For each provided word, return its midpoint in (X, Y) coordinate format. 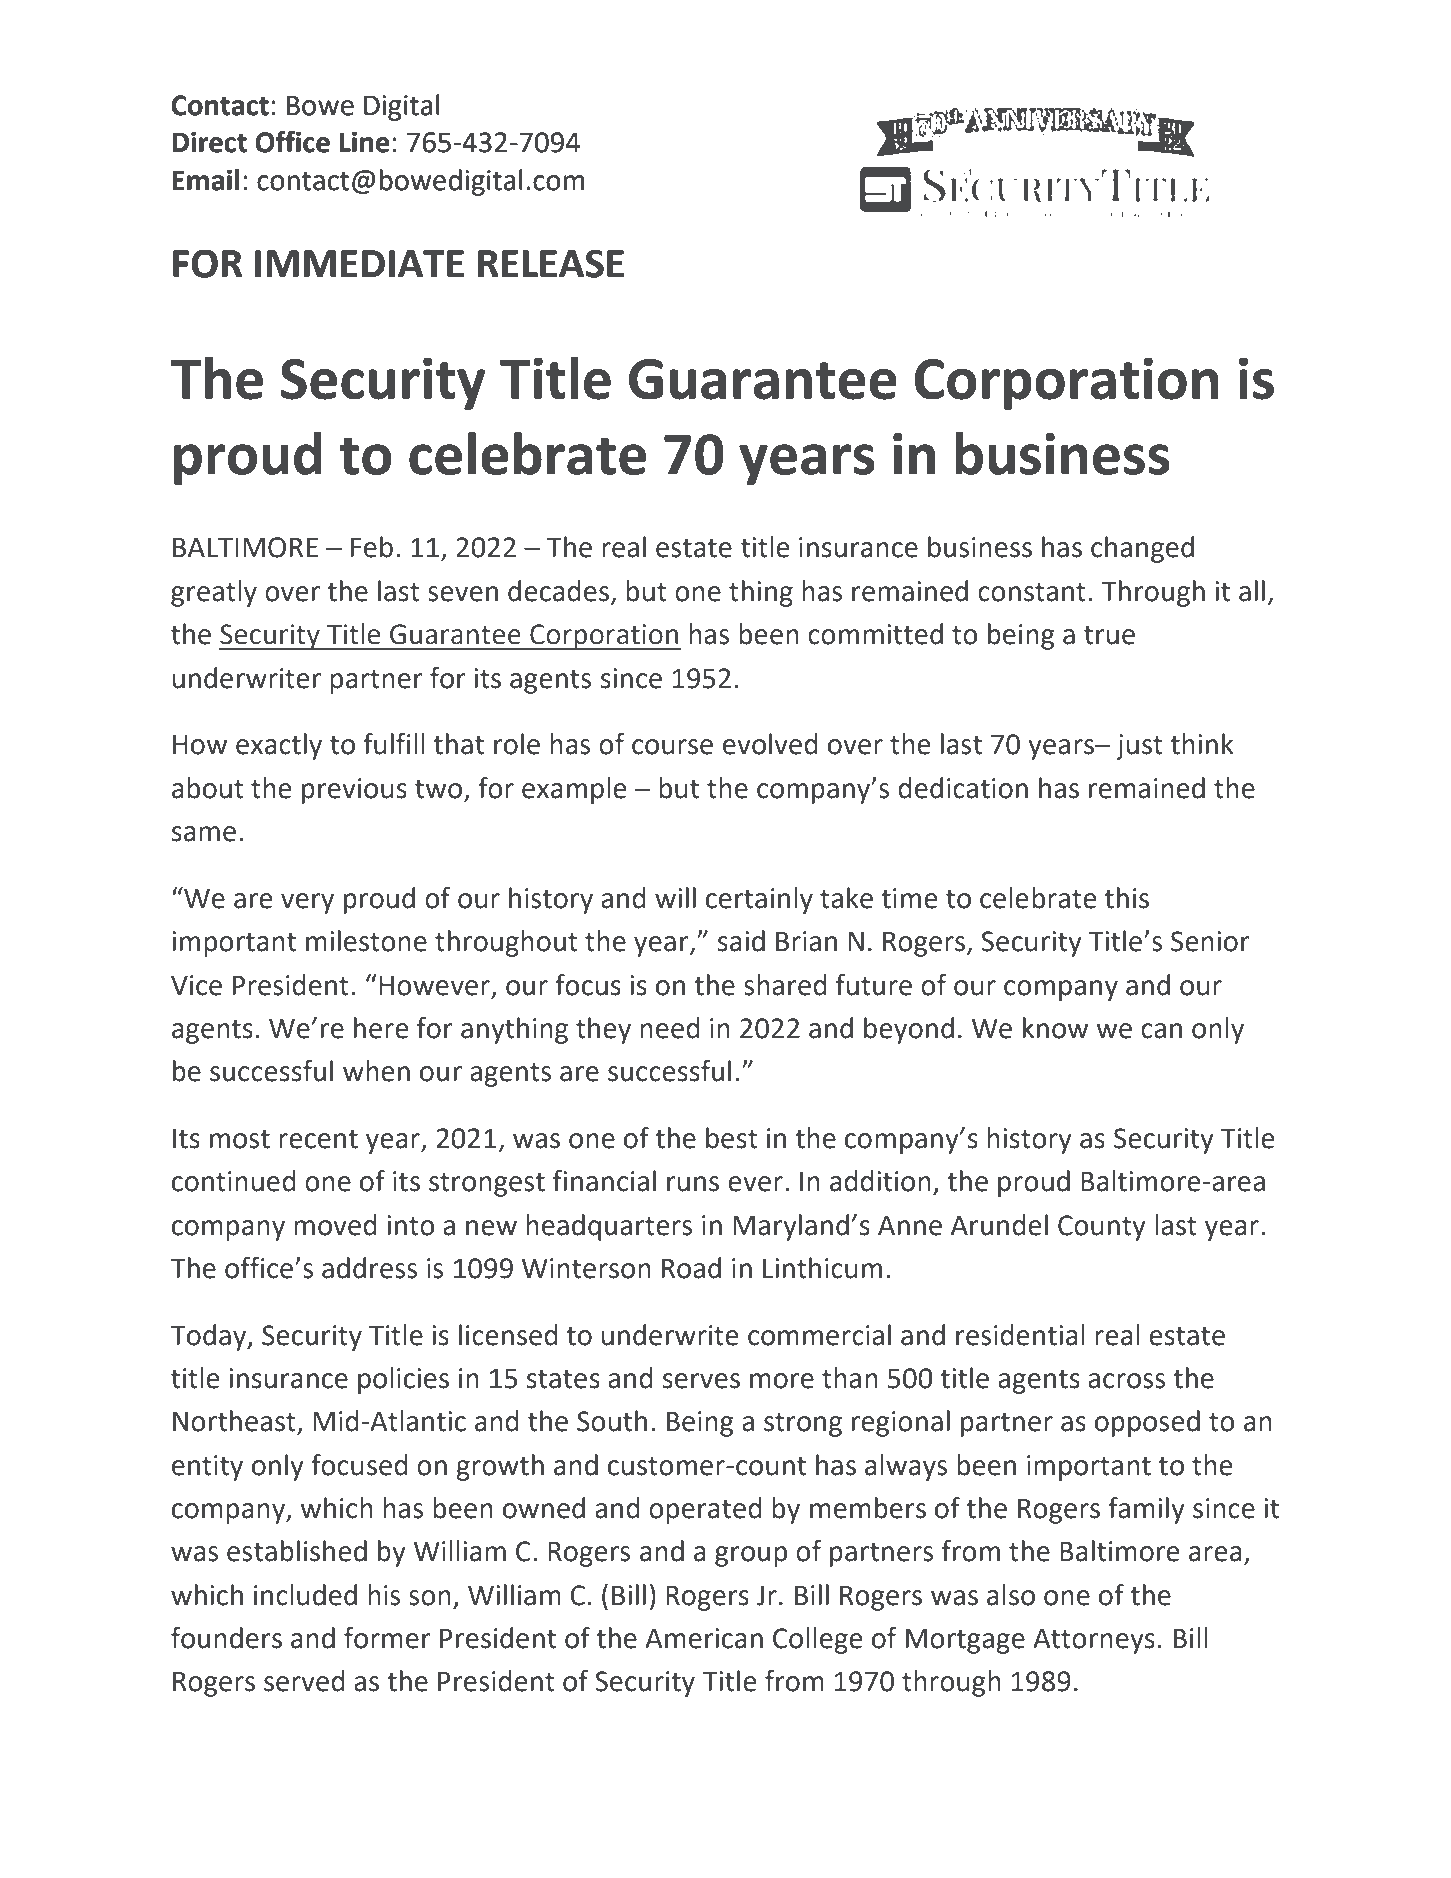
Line (364, 142)
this (1126, 898)
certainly (759, 900)
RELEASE (551, 263)
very (307, 903)
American (704, 1638)
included (305, 1595)
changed (1142, 549)
